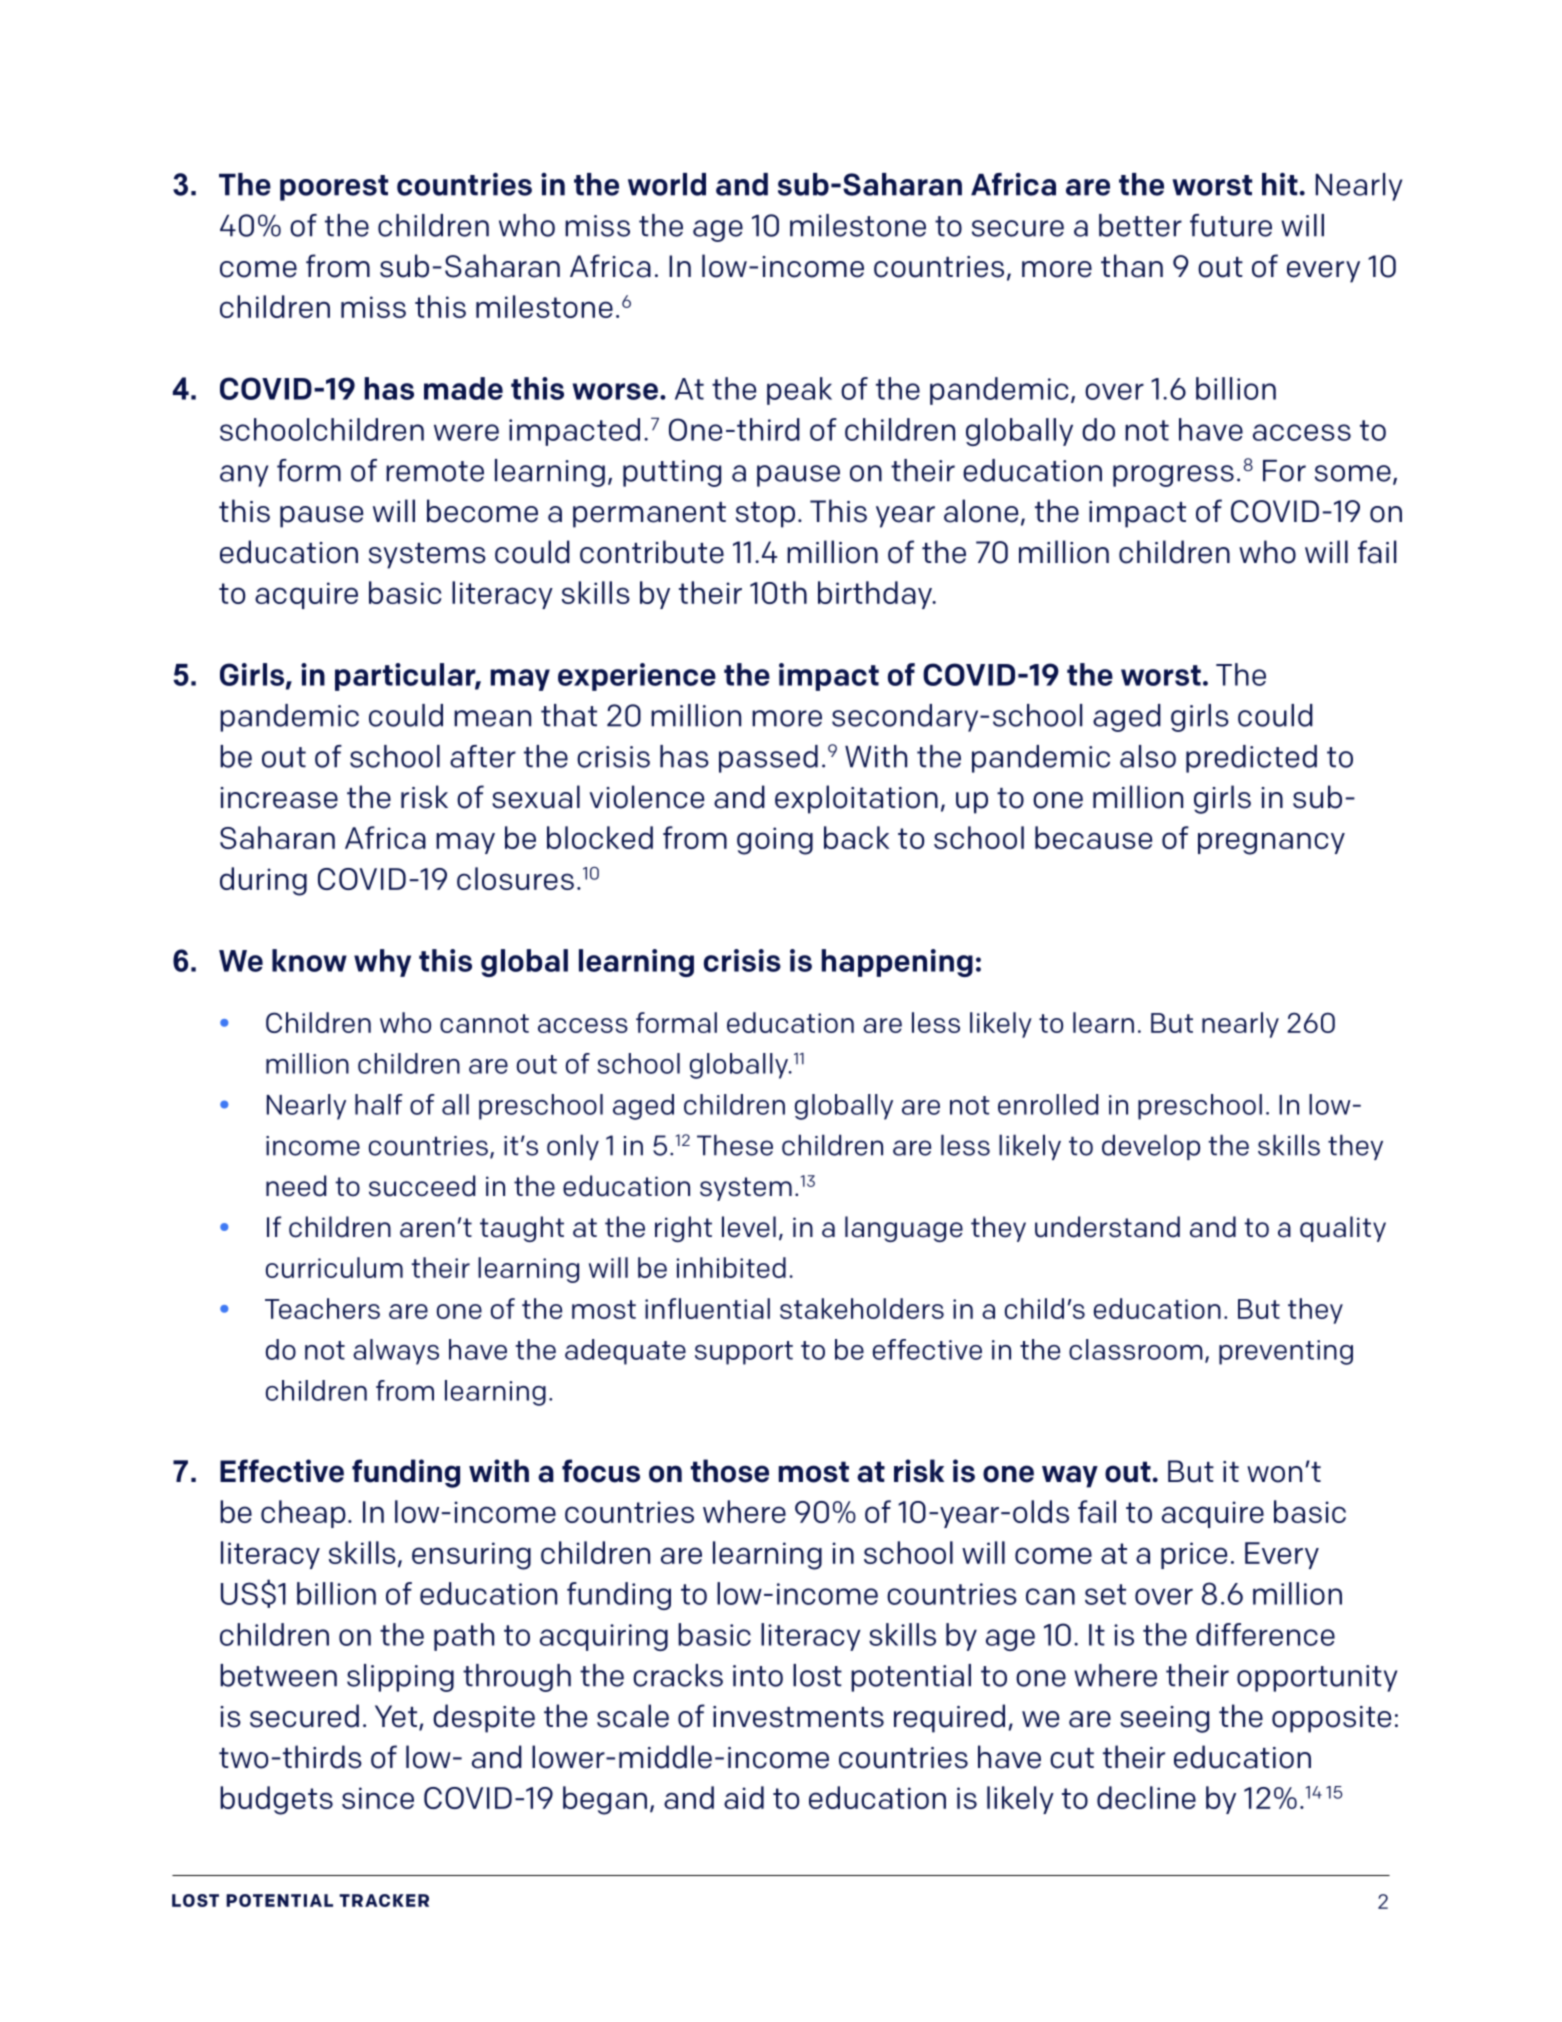  What do you see at coordinates (378, 1798) in the image?
I see `since` at bounding box center [378, 1798].
